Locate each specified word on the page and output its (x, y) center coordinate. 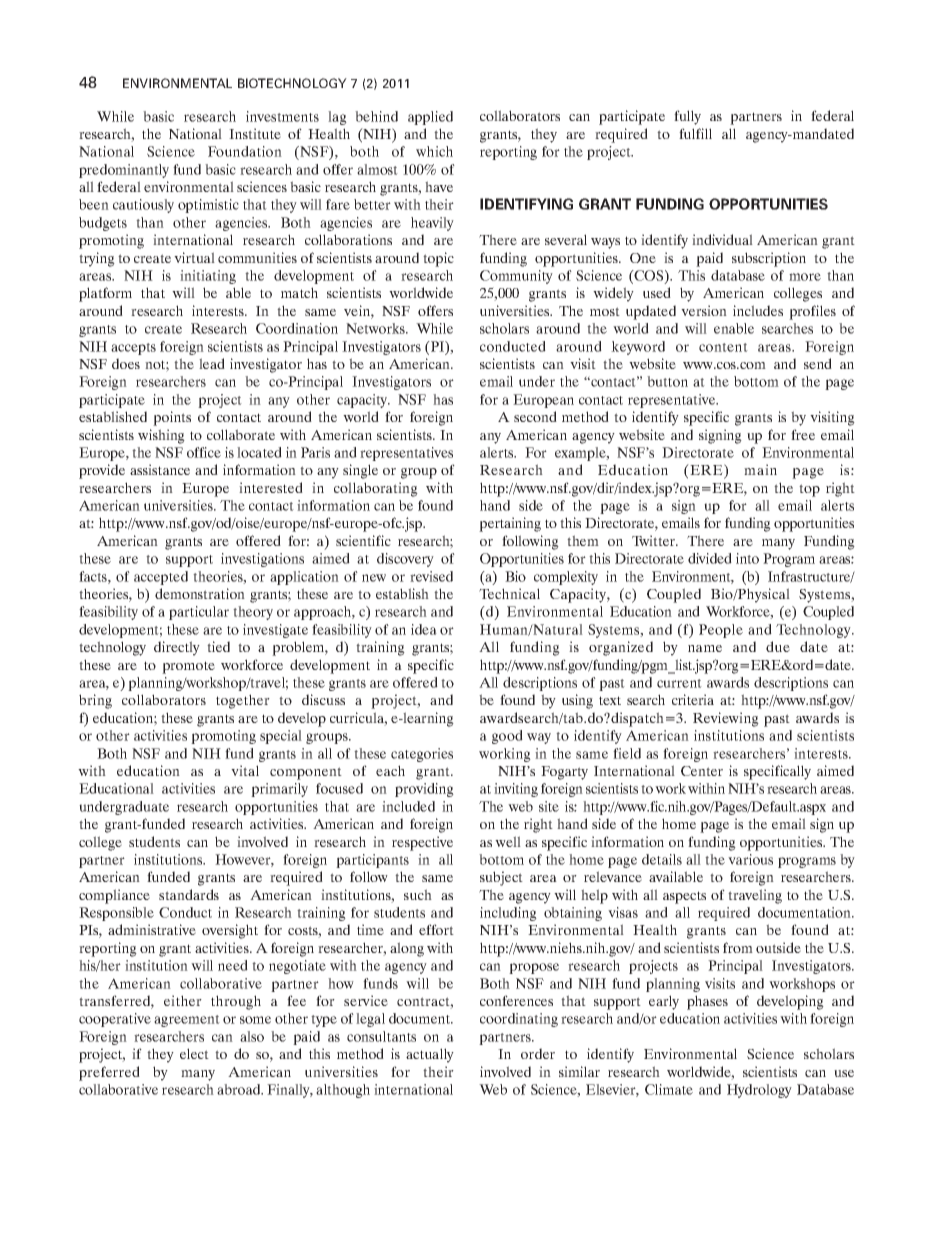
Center (702, 771)
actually (430, 1055)
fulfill (695, 133)
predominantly (124, 171)
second (535, 416)
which (434, 151)
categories (422, 755)
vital (245, 770)
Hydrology (759, 1091)
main (760, 469)
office (204, 452)
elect (194, 1053)
